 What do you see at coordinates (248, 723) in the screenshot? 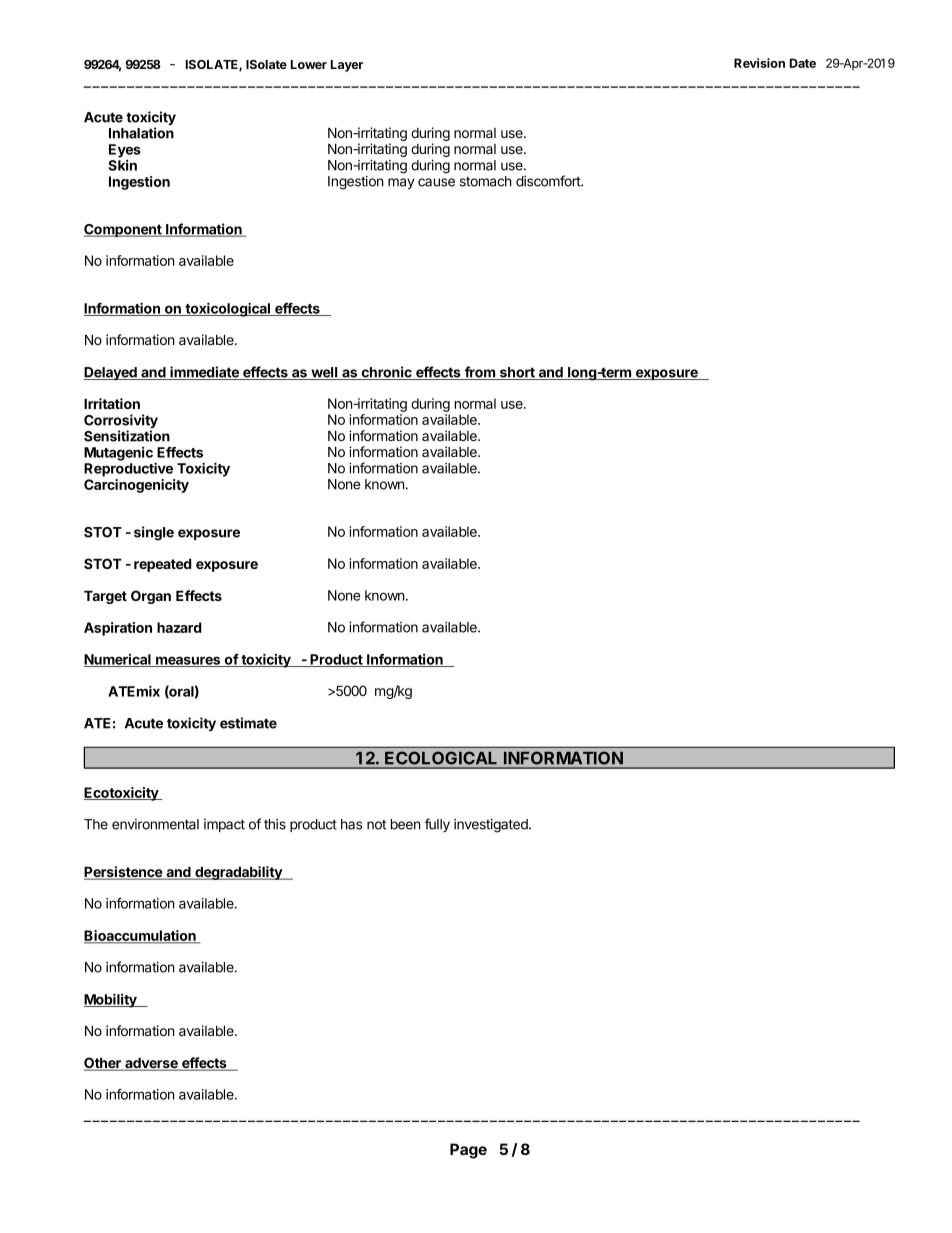
I see `estimate` at bounding box center [248, 723].
